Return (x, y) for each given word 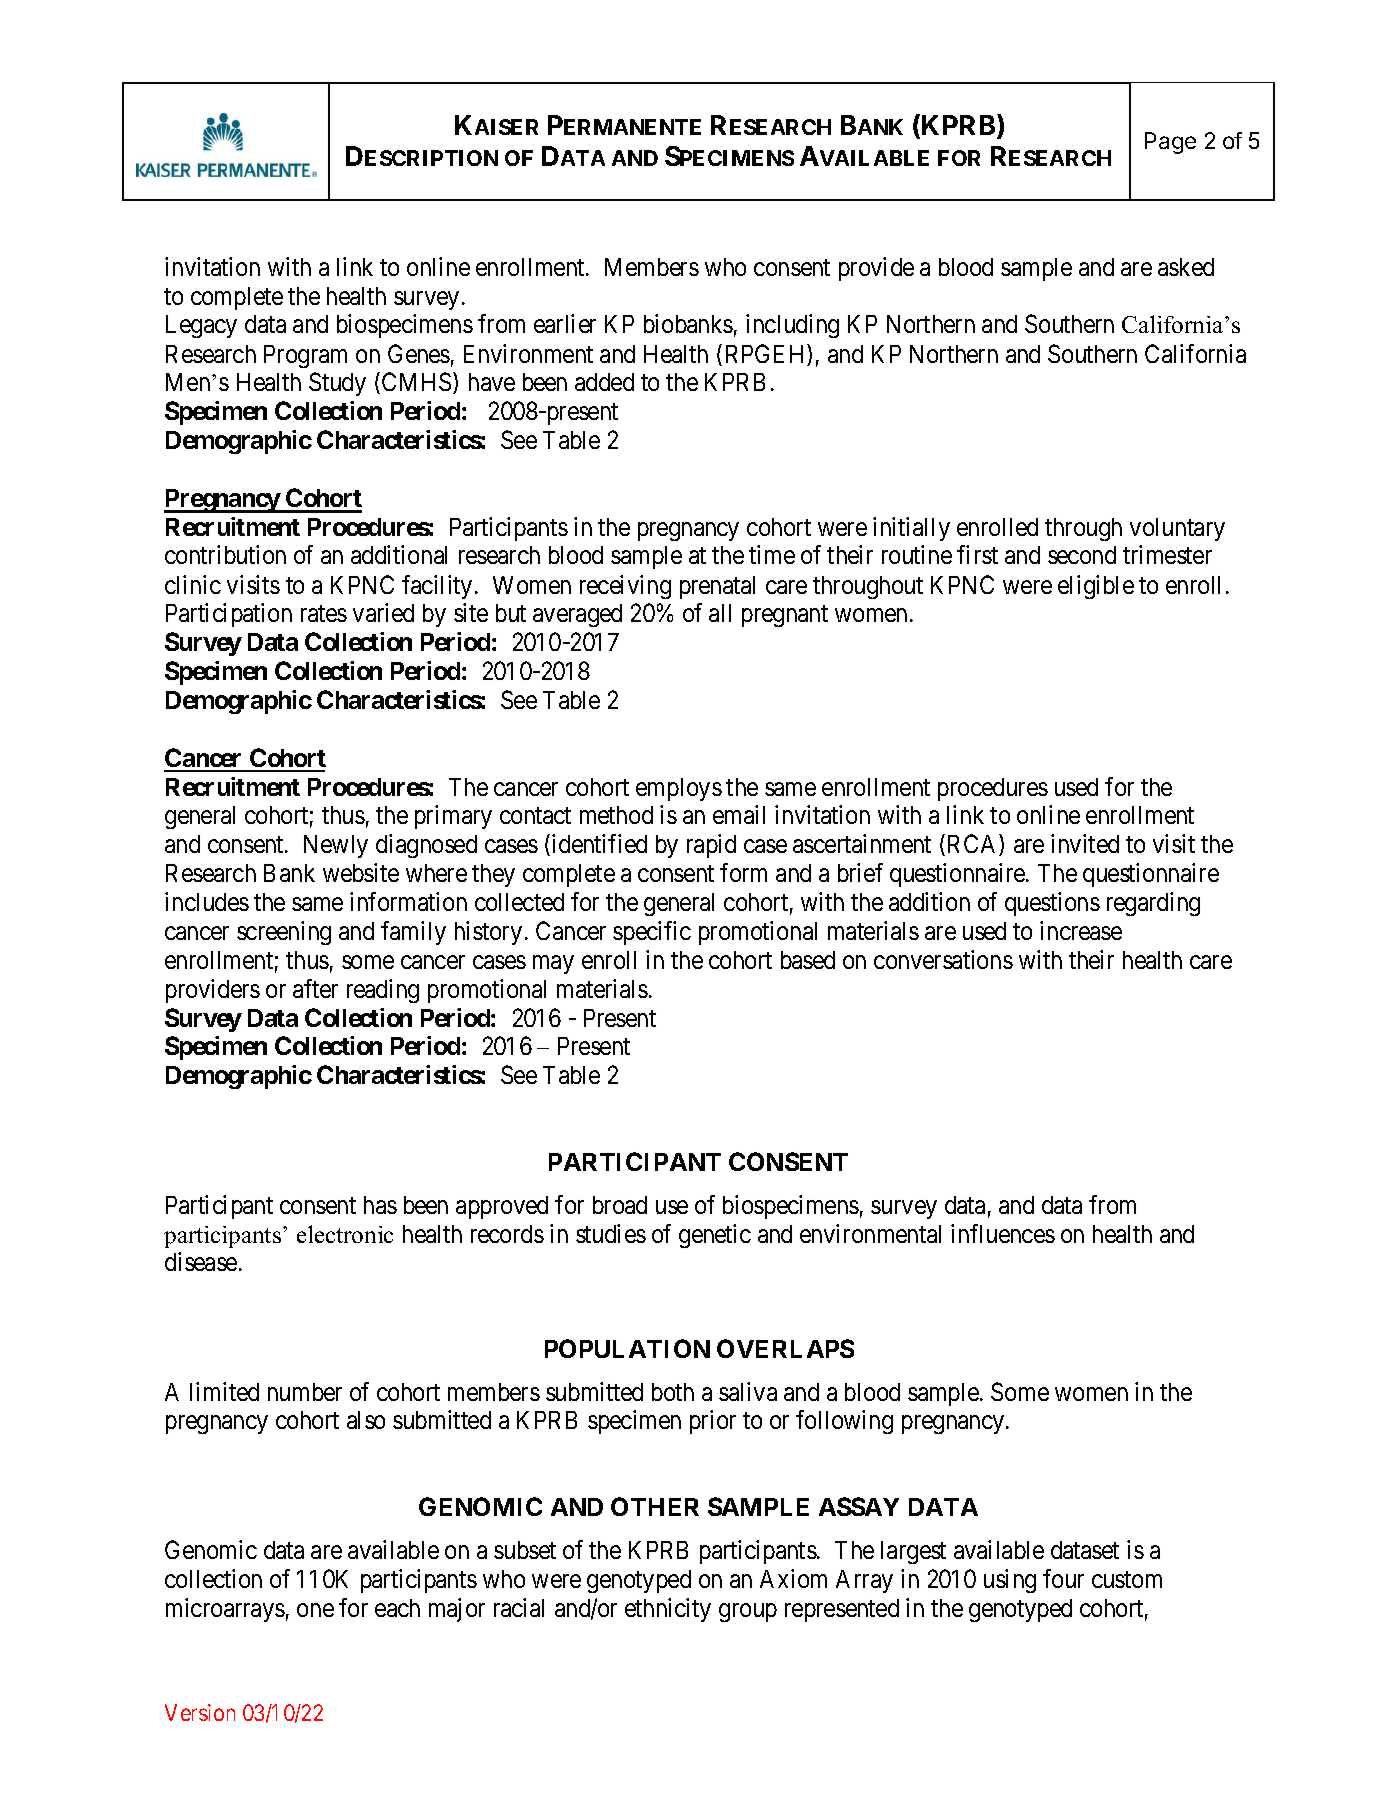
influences (1003, 1233)
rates (324, 614)
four (1063, 1578)
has (380, 1205)
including (792, 326)
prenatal (717, 587)
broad (620, 1205)
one (315, 1610)
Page (1170, 143)
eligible (1096, 587)
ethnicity (668, 1610)
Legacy (201, 326)
